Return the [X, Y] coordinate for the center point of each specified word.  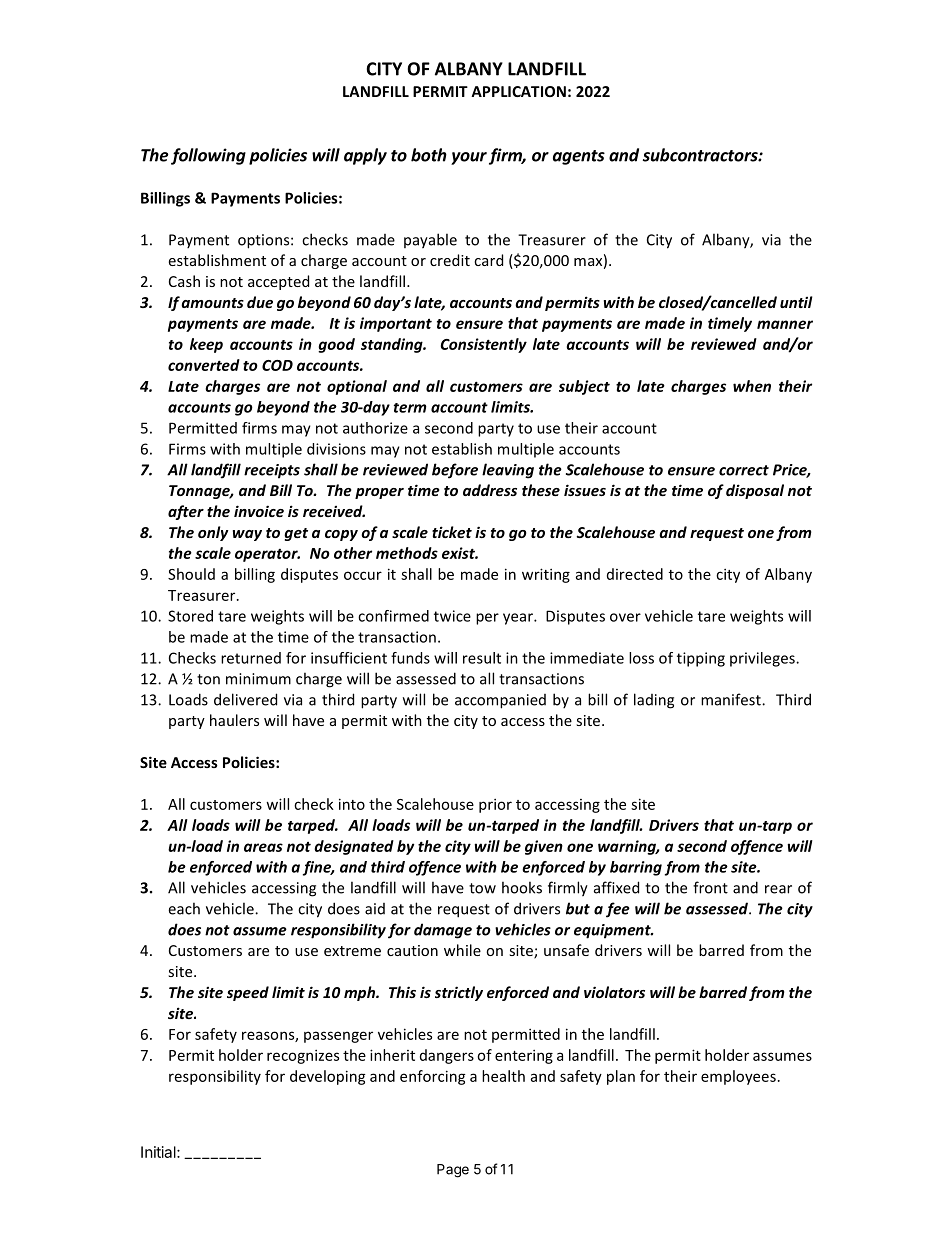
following [208, 156]
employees [738, 1077]
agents [579, 157]
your [469, 158]
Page [453, 1171]
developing [328, 1077]
